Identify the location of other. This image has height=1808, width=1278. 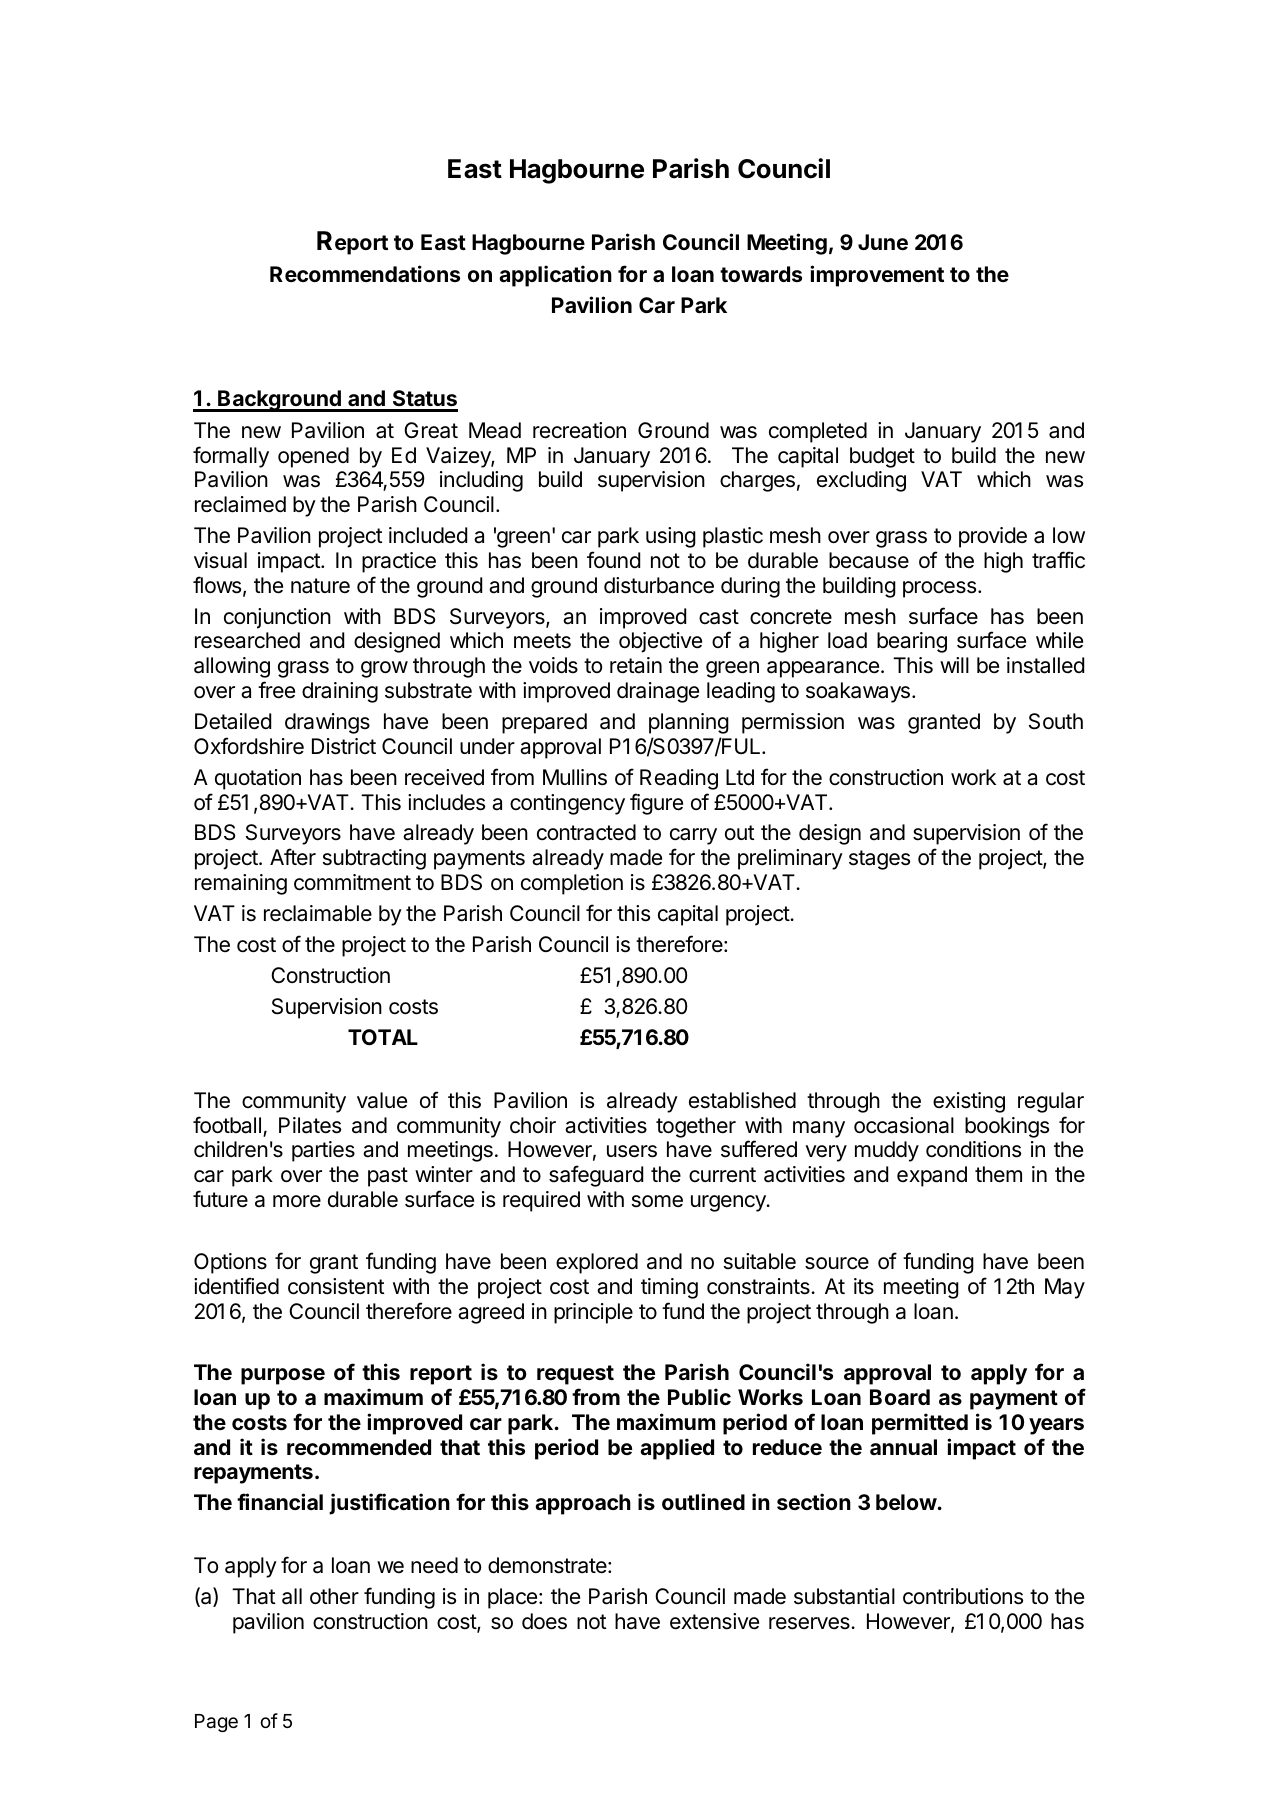
(334, 1596).
